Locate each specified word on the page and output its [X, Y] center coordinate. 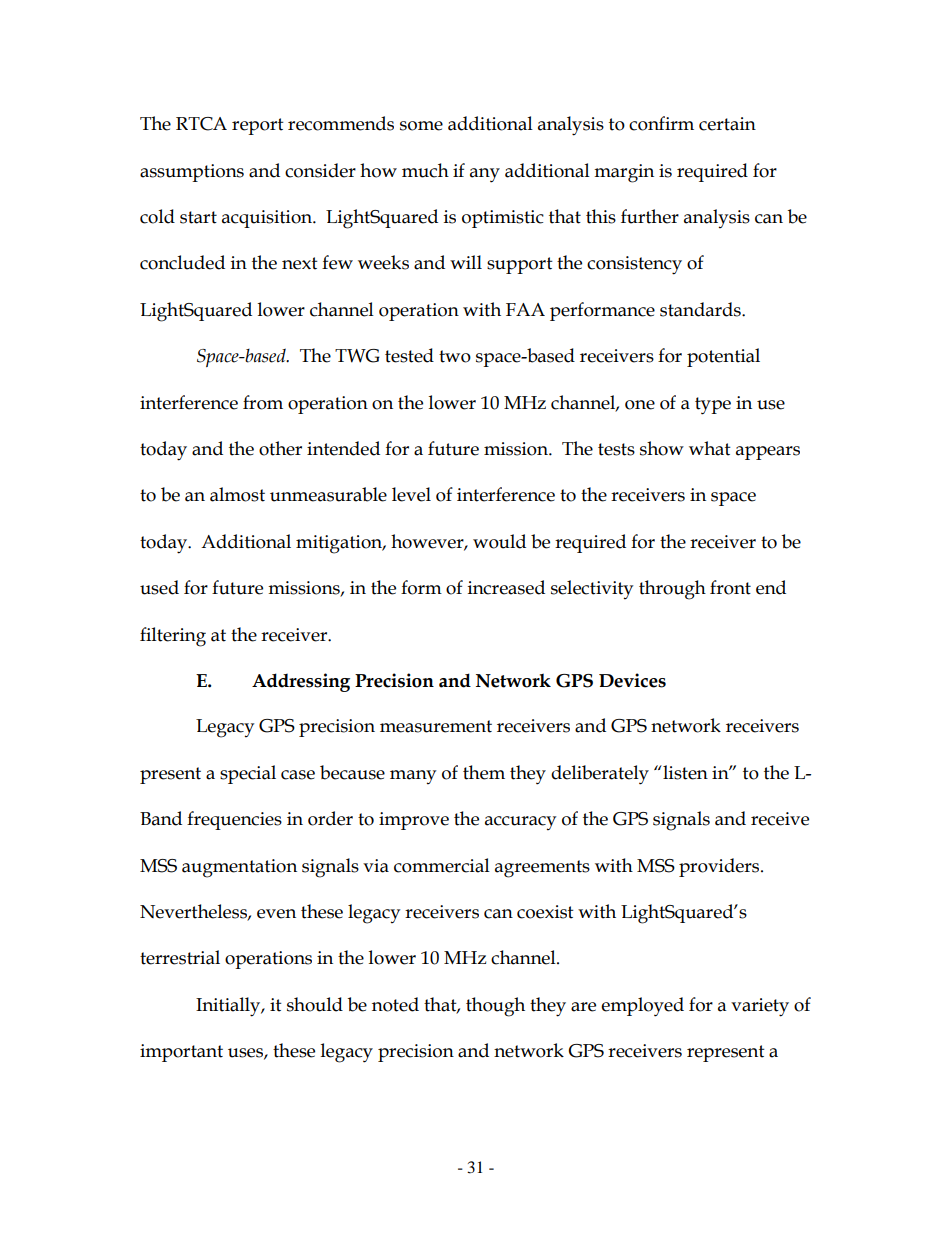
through [672, 590]
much [425, 170]
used [159, 587]
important [181, 1053]
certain [727, 124]
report [258, 126]
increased [506, 587]
